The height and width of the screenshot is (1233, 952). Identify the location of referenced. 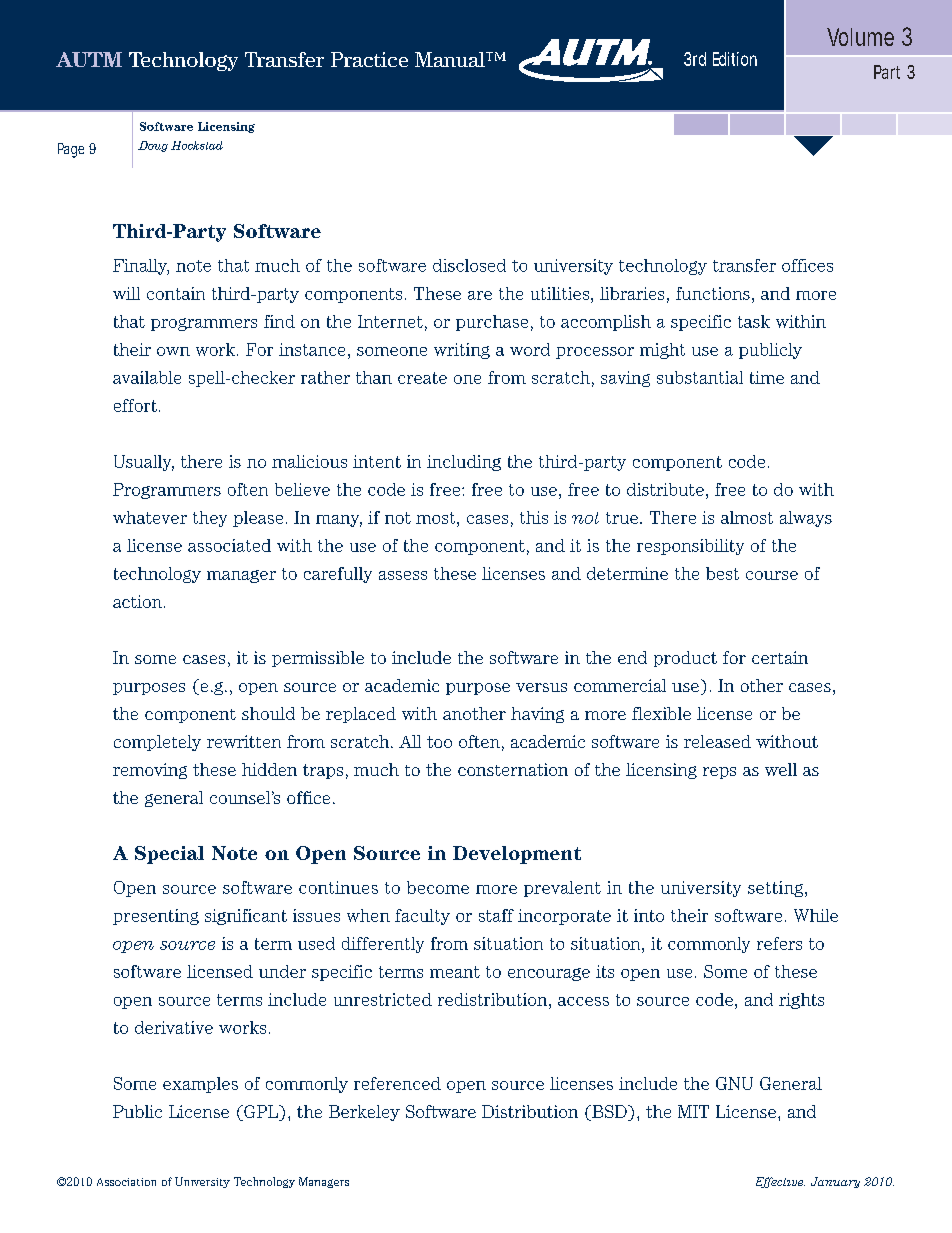
(397, 1083).
